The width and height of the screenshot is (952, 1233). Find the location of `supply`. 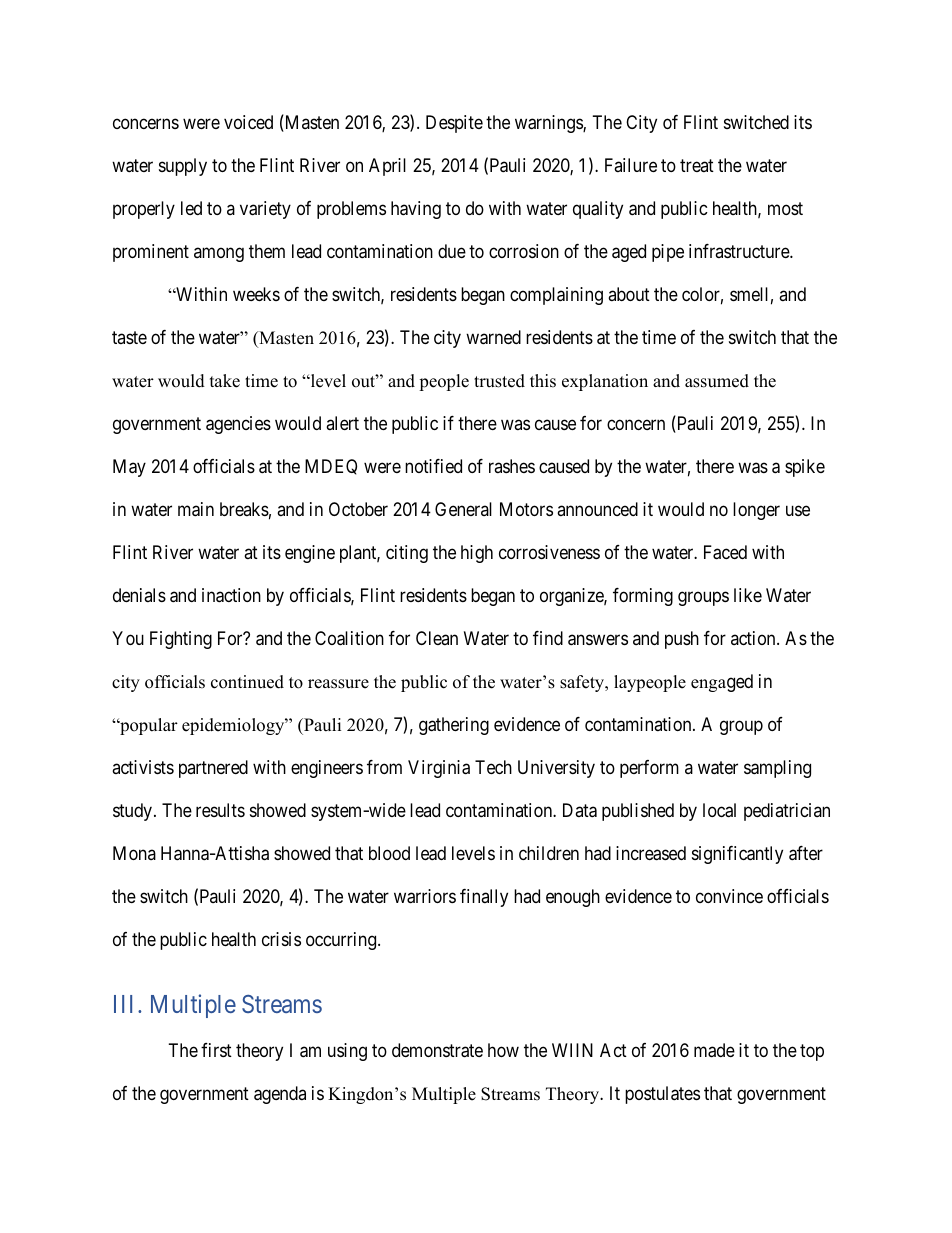

supply is located at coordinates (183, 167).
